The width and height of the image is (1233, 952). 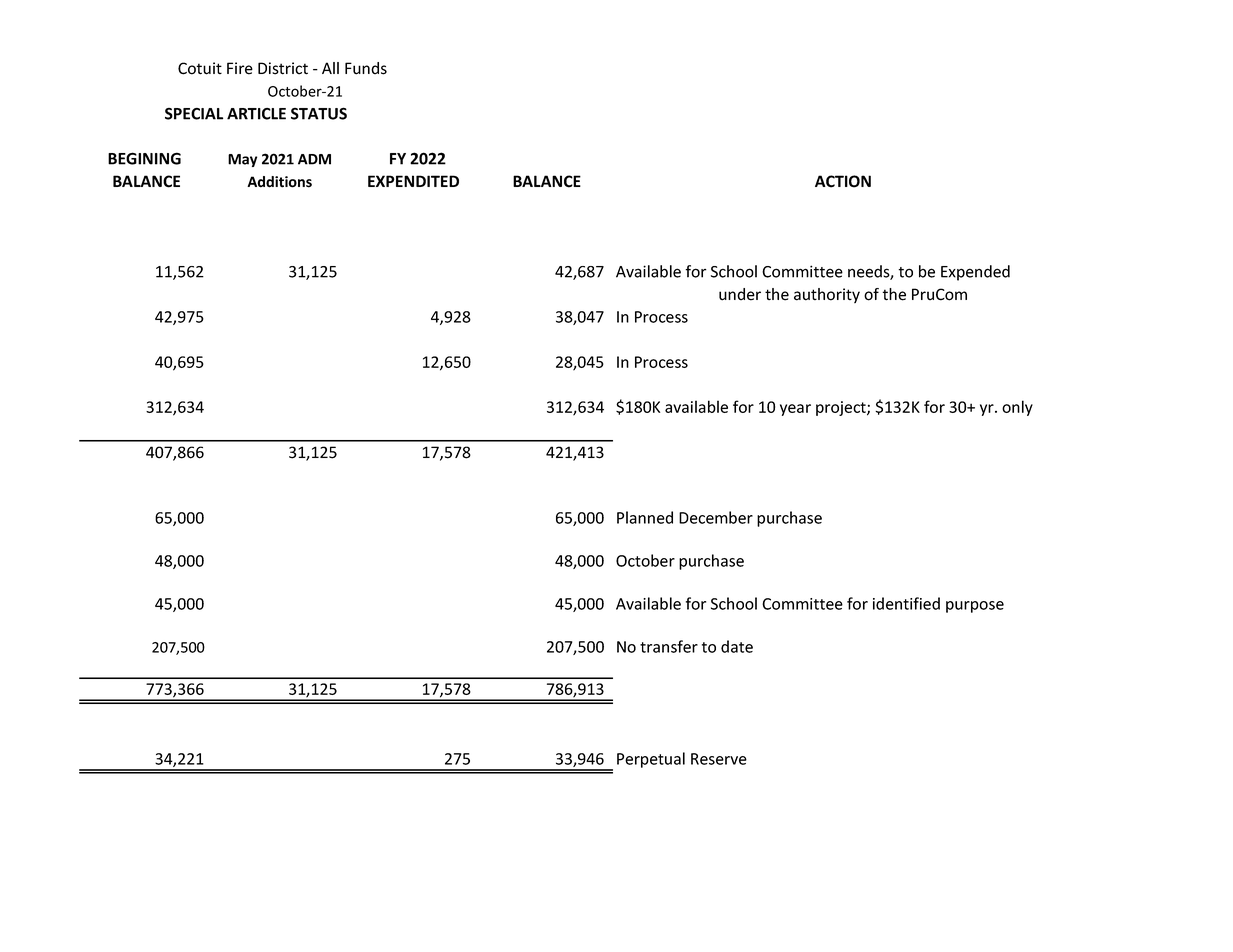 I want to click on Fire, so click(x=240, y=68).
